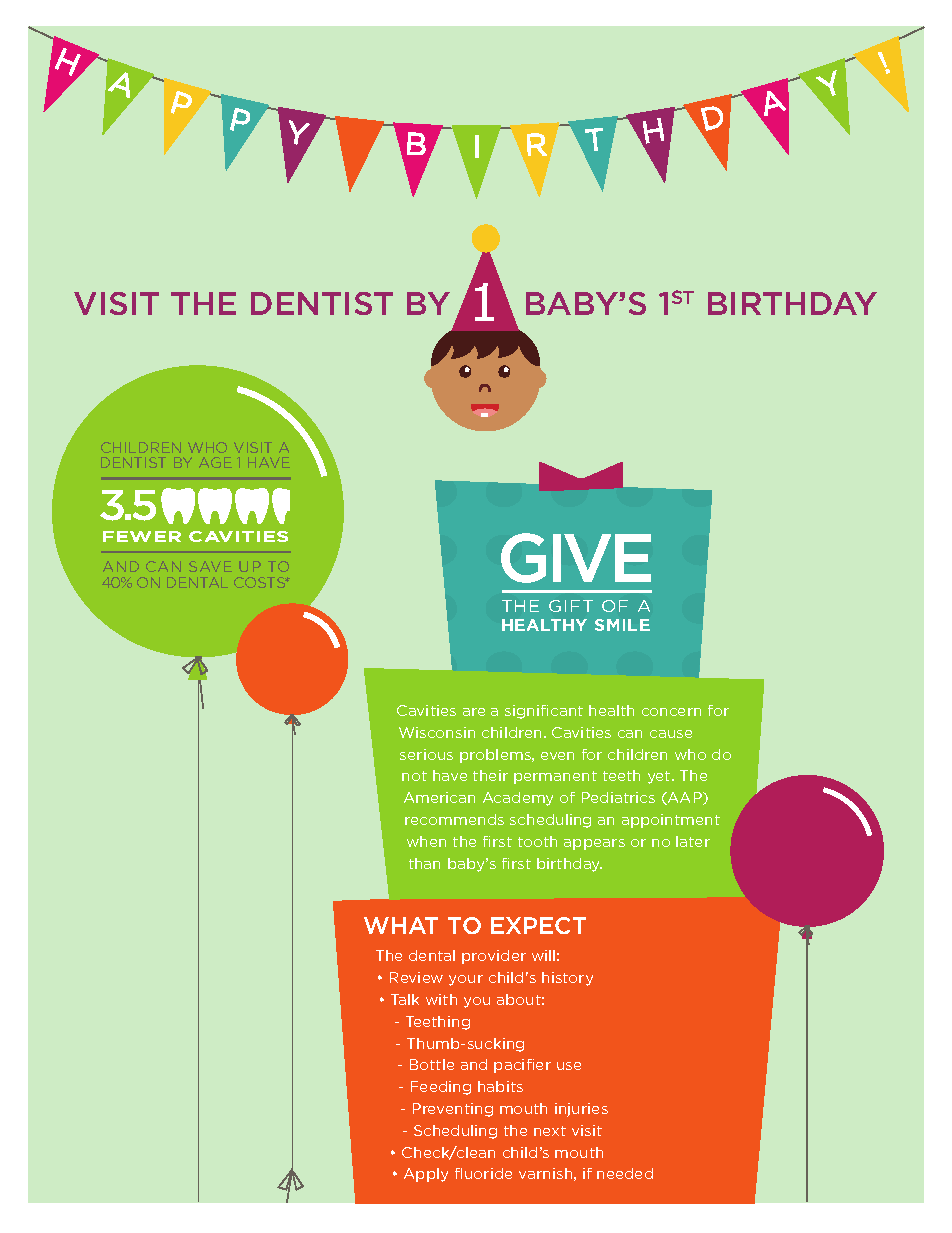  Describe the element at coordinates (576, 558) in the screenshot. I see `GIVE` at that location.
